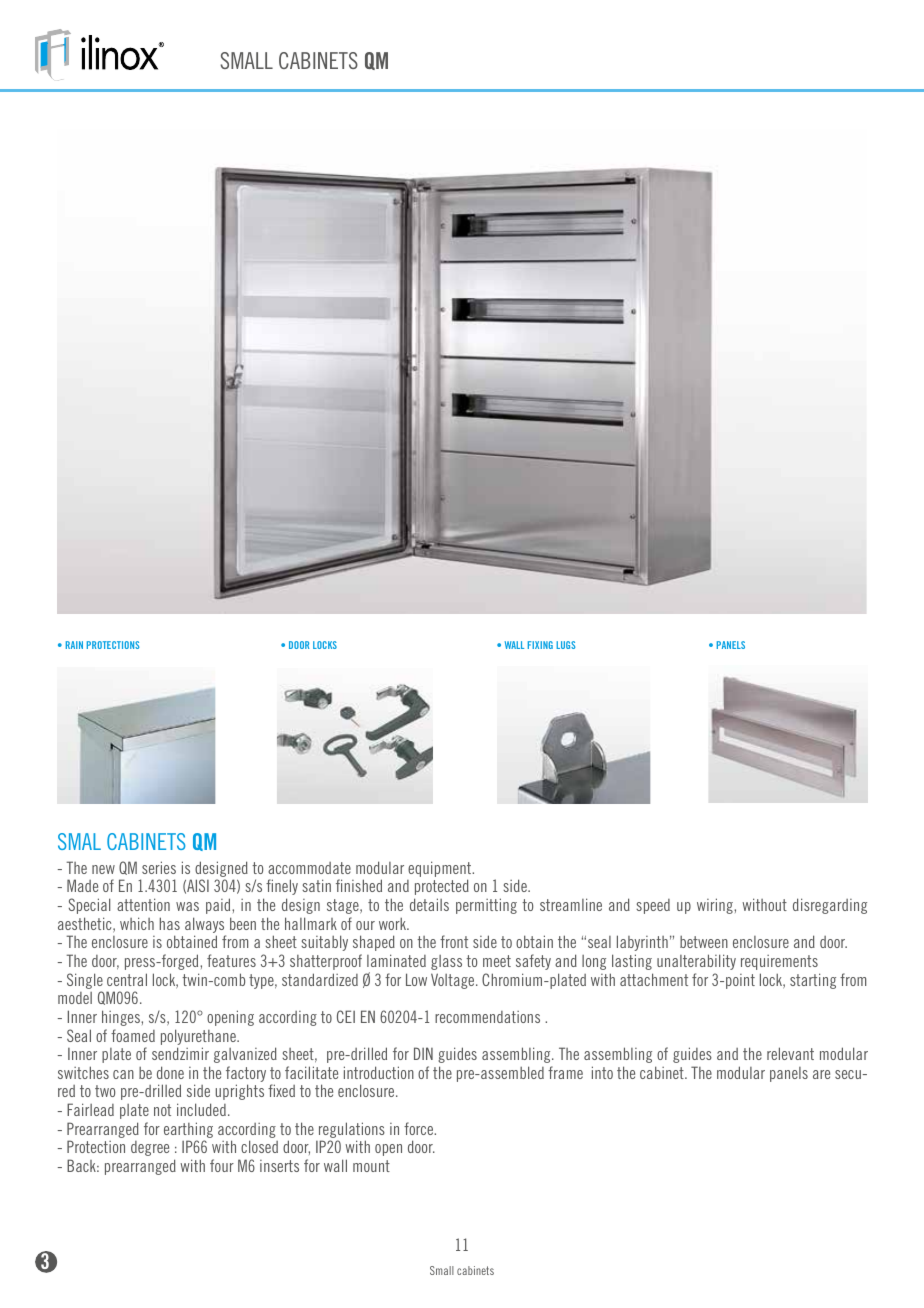 Image resolution: width=924 pixels, height=1308 pixels. What do you see at coordinates (790, 1053) in the document?
I see `relevant` at bounding box center [790, 1053].
